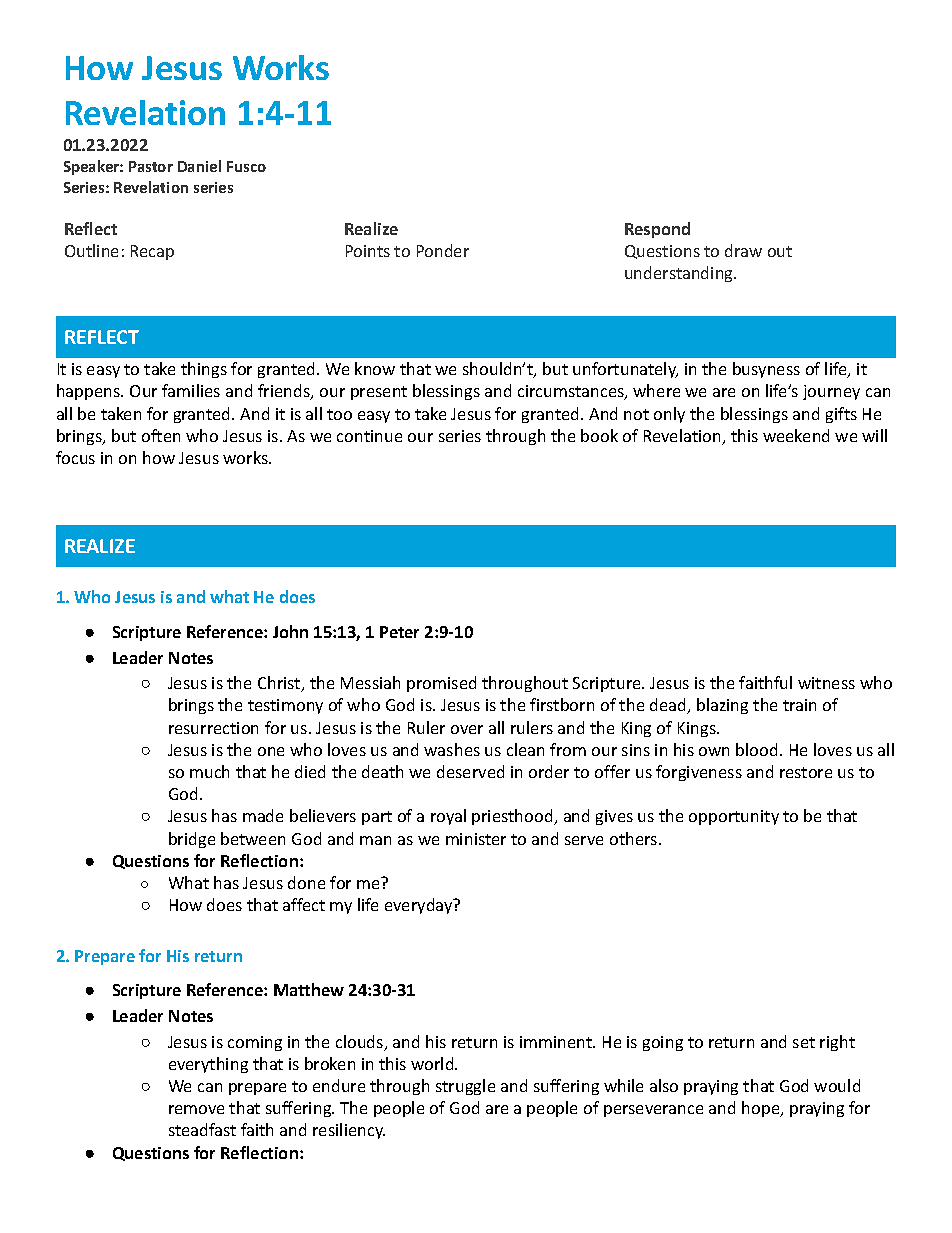  What do you see at coordinates (192, 840) in the screenshot?
I see `bridge` at bounding box center [192, 840].
